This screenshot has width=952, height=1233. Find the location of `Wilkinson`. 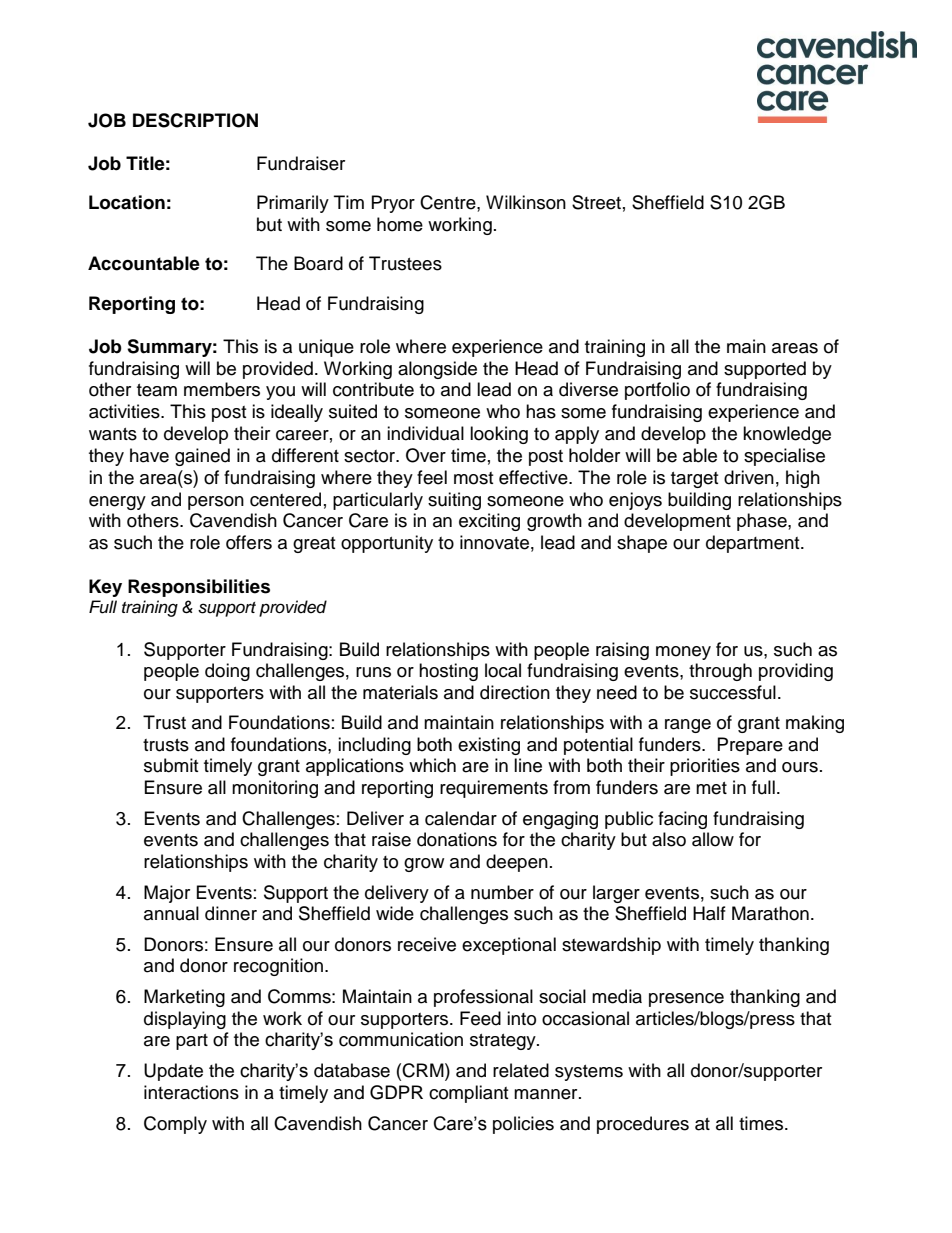

Wilkinson is located at coordinates (526, 202).
